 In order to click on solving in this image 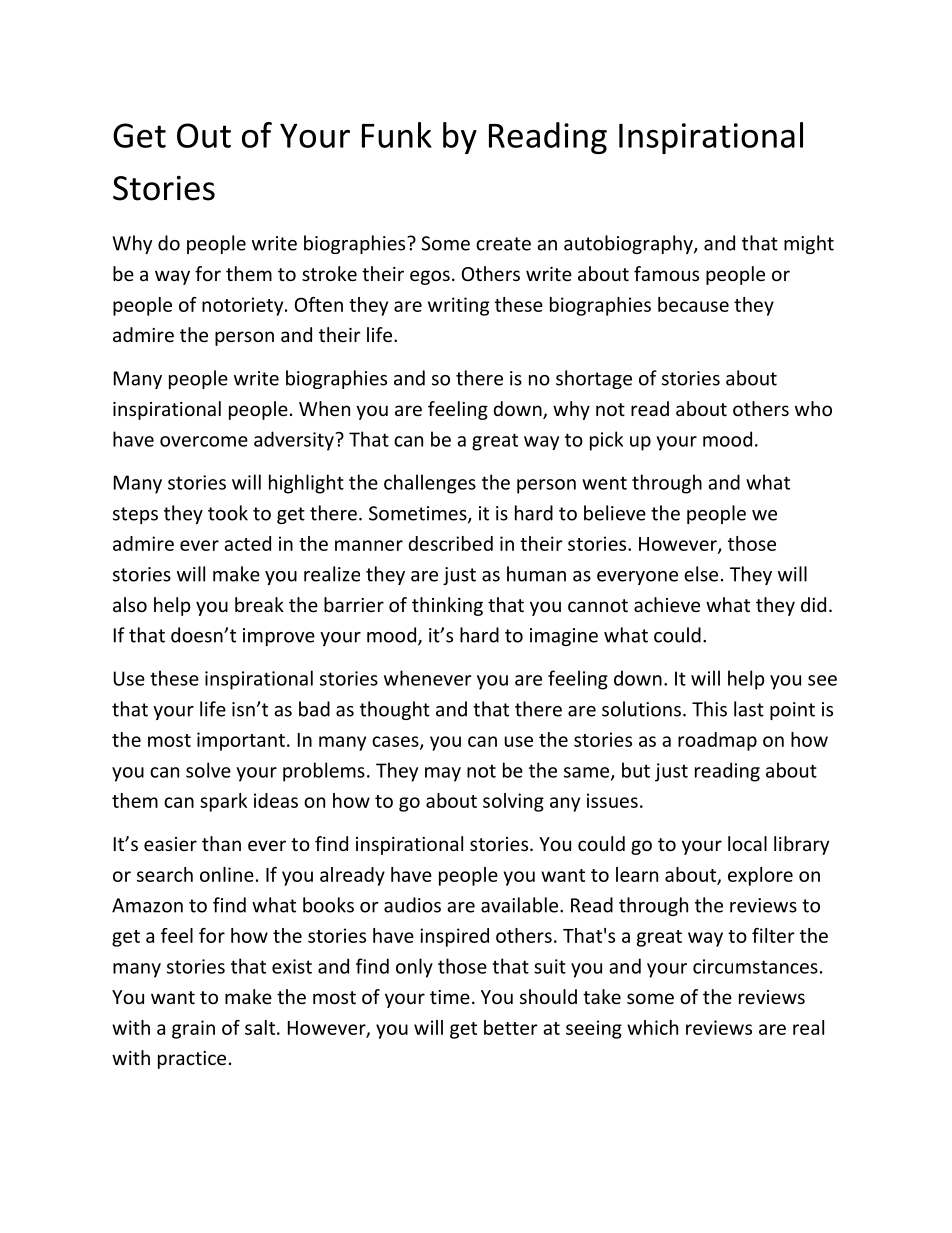, I will do `click(513, 802)`.
